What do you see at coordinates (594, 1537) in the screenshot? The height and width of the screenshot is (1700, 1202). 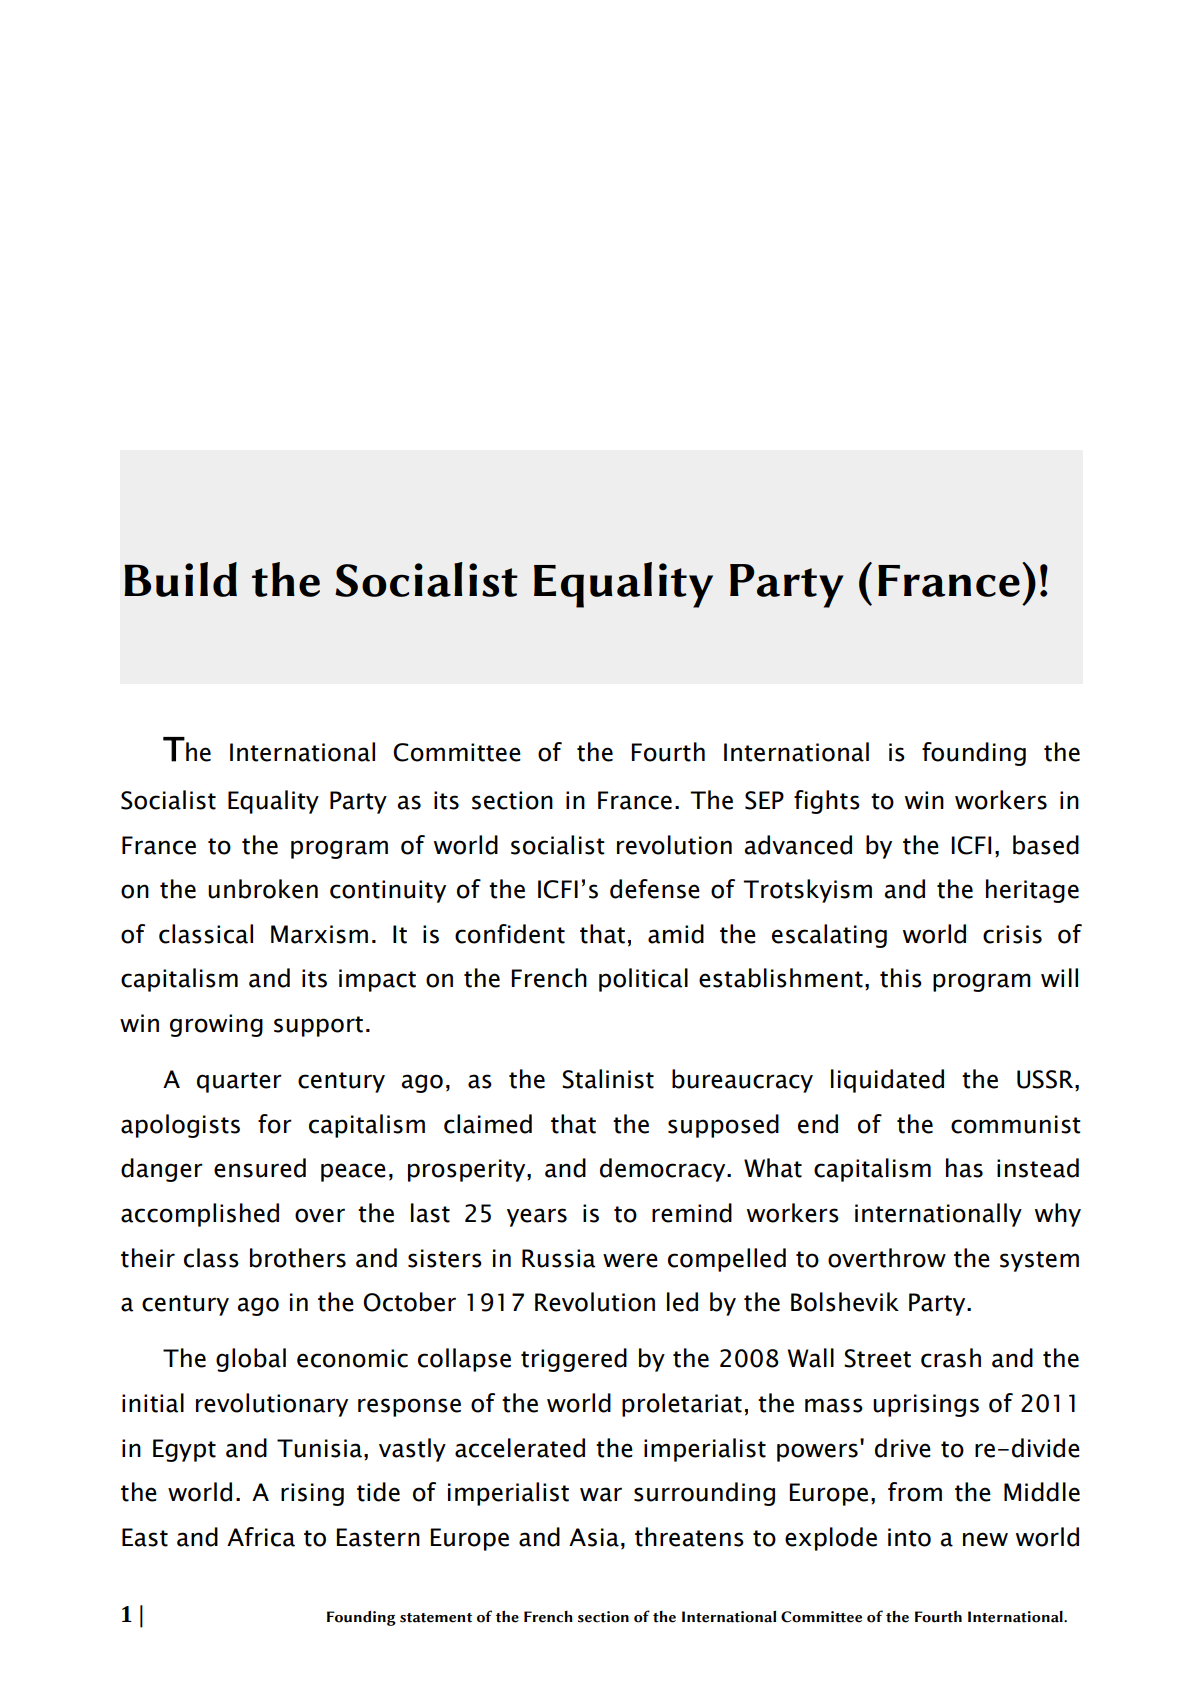 I see `Asia` at bounding box center [594, 1537].
